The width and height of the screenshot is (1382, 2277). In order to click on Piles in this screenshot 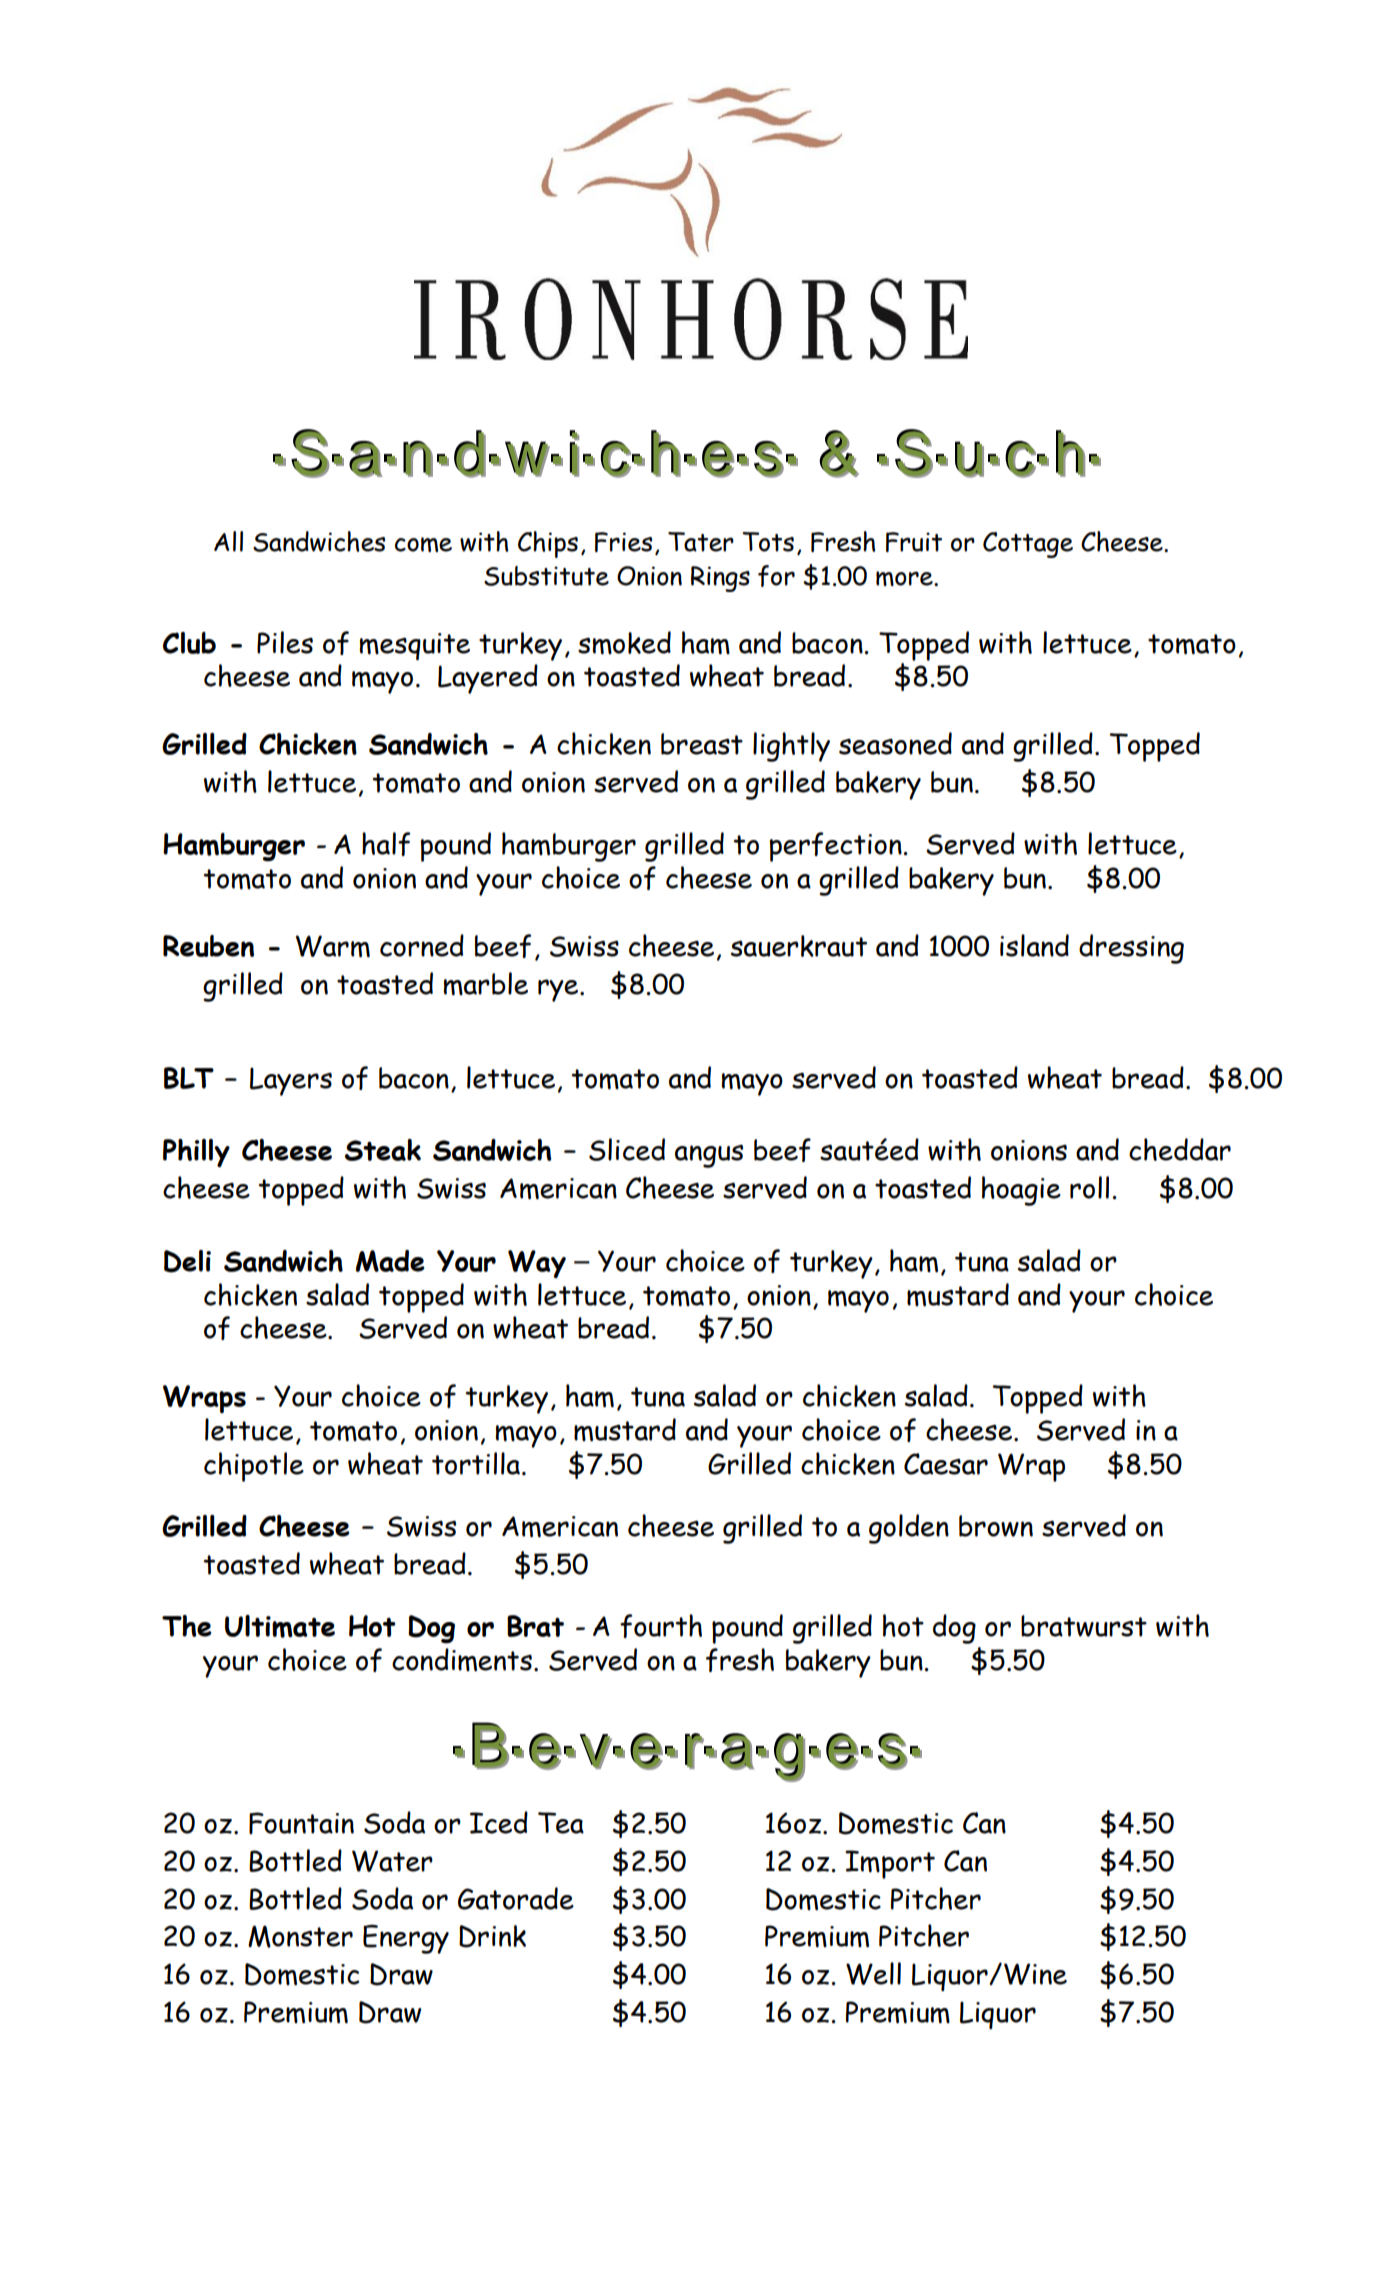, I will do `click(285, 642)`.
